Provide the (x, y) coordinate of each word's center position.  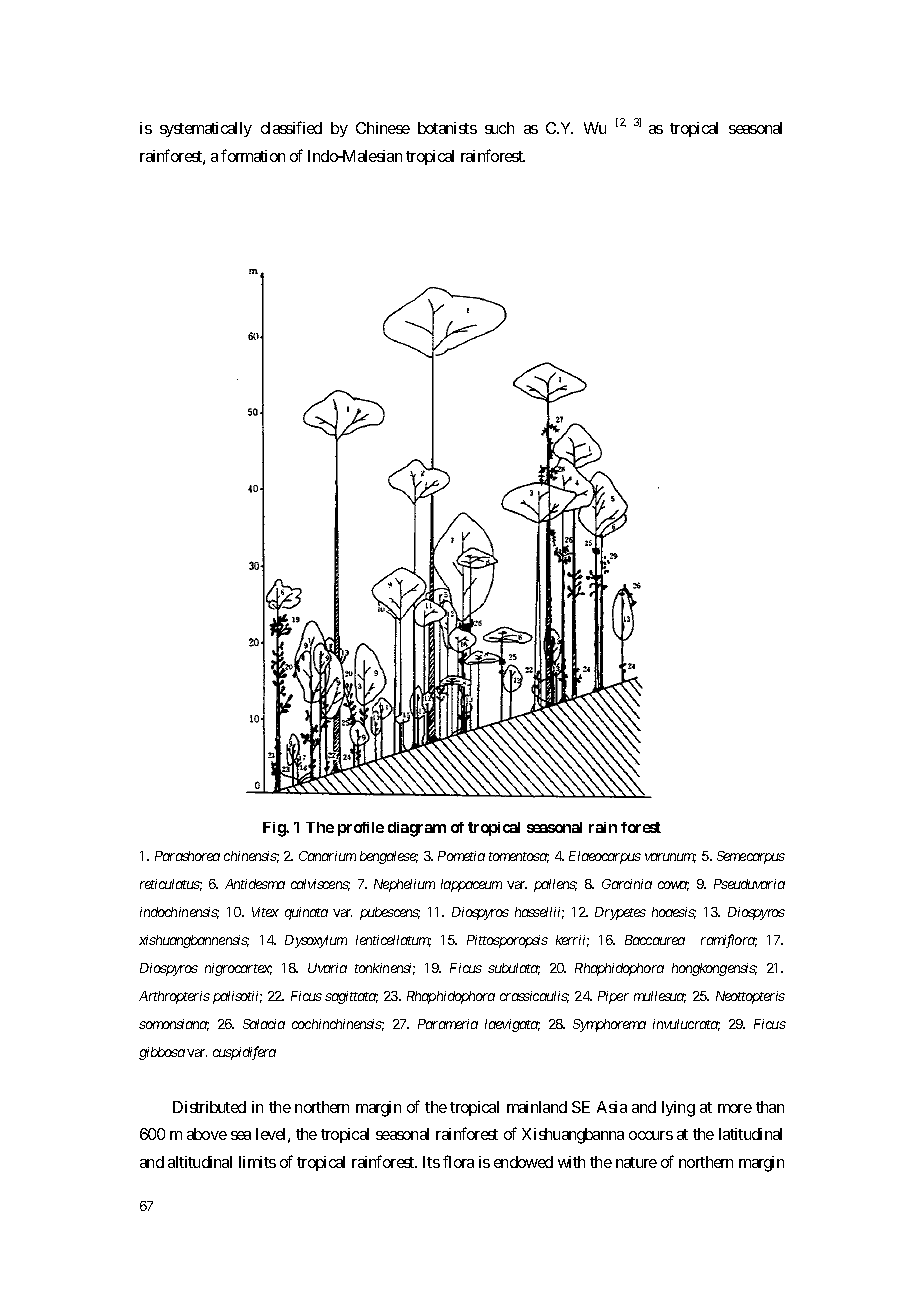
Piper (613, 997)
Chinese (383, 128)
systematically (206, 129)
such (499, 128)
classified (291, 127)
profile (361, 829)
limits (257, 1162)
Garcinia (627, 884)
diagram (417, 829)
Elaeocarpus (605, 857)
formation (253, 155)
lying (678, 1109)
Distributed (209, 1107)
